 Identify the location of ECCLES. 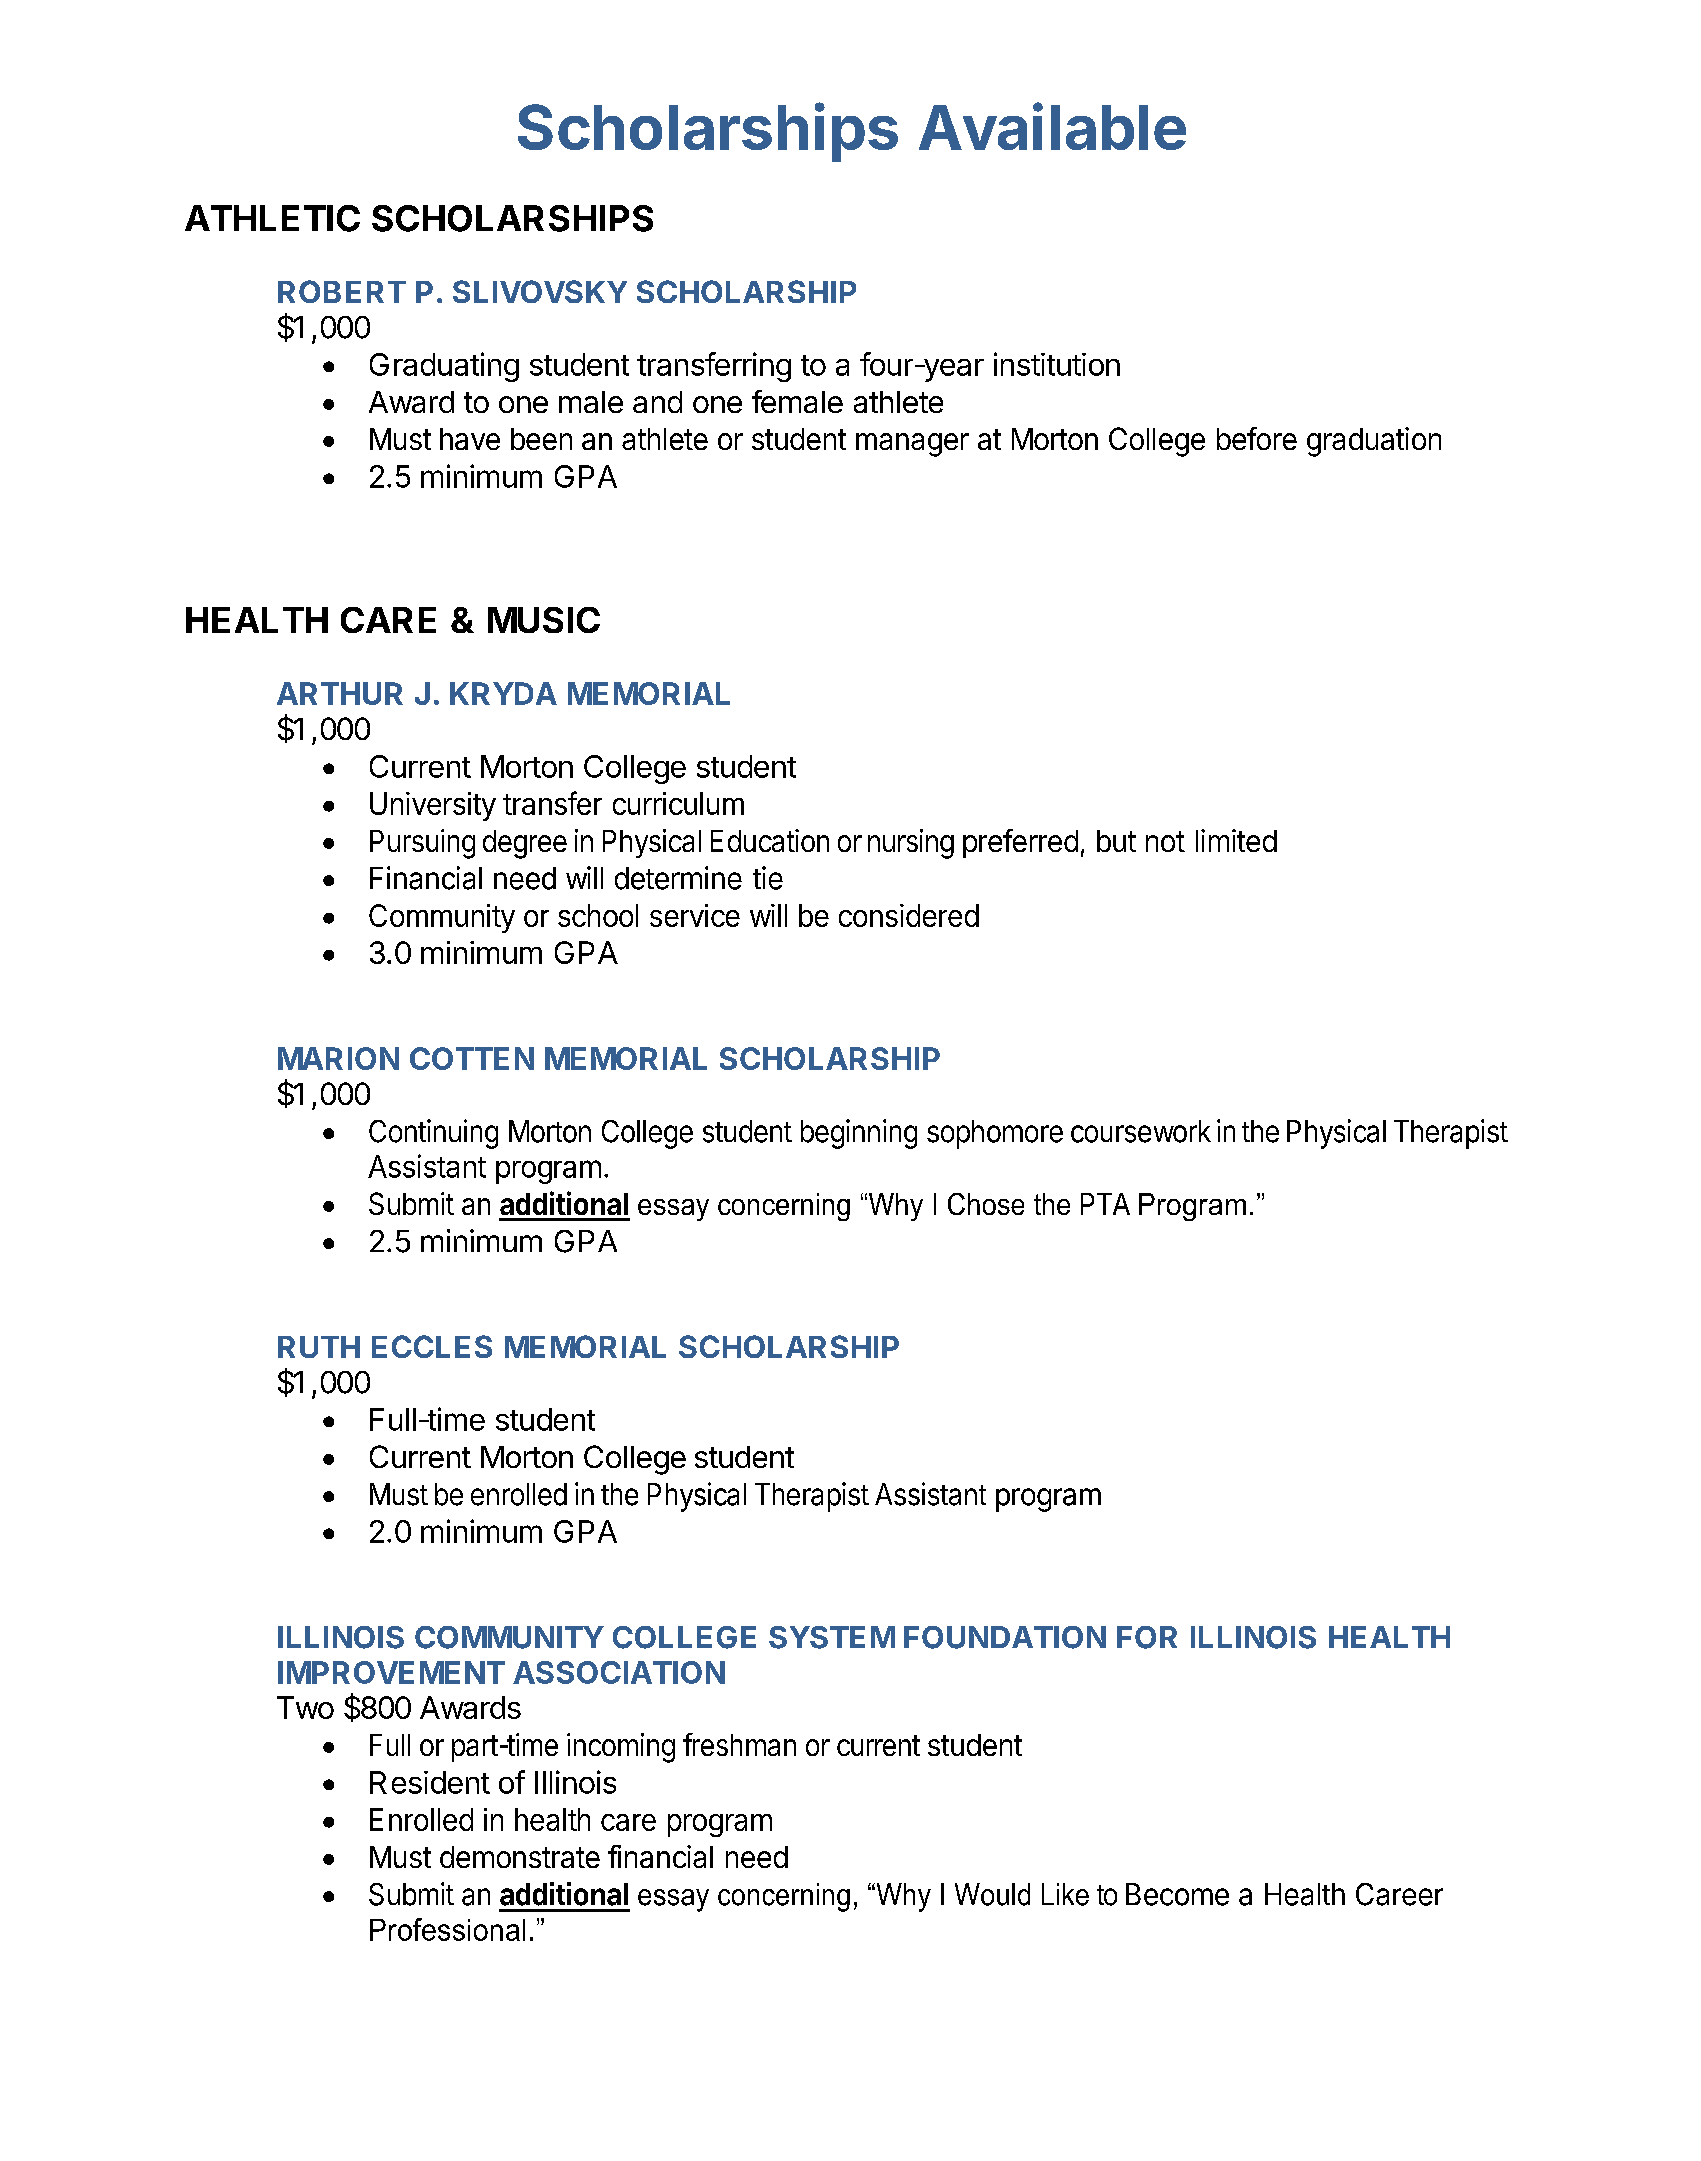
(432, 1346).
